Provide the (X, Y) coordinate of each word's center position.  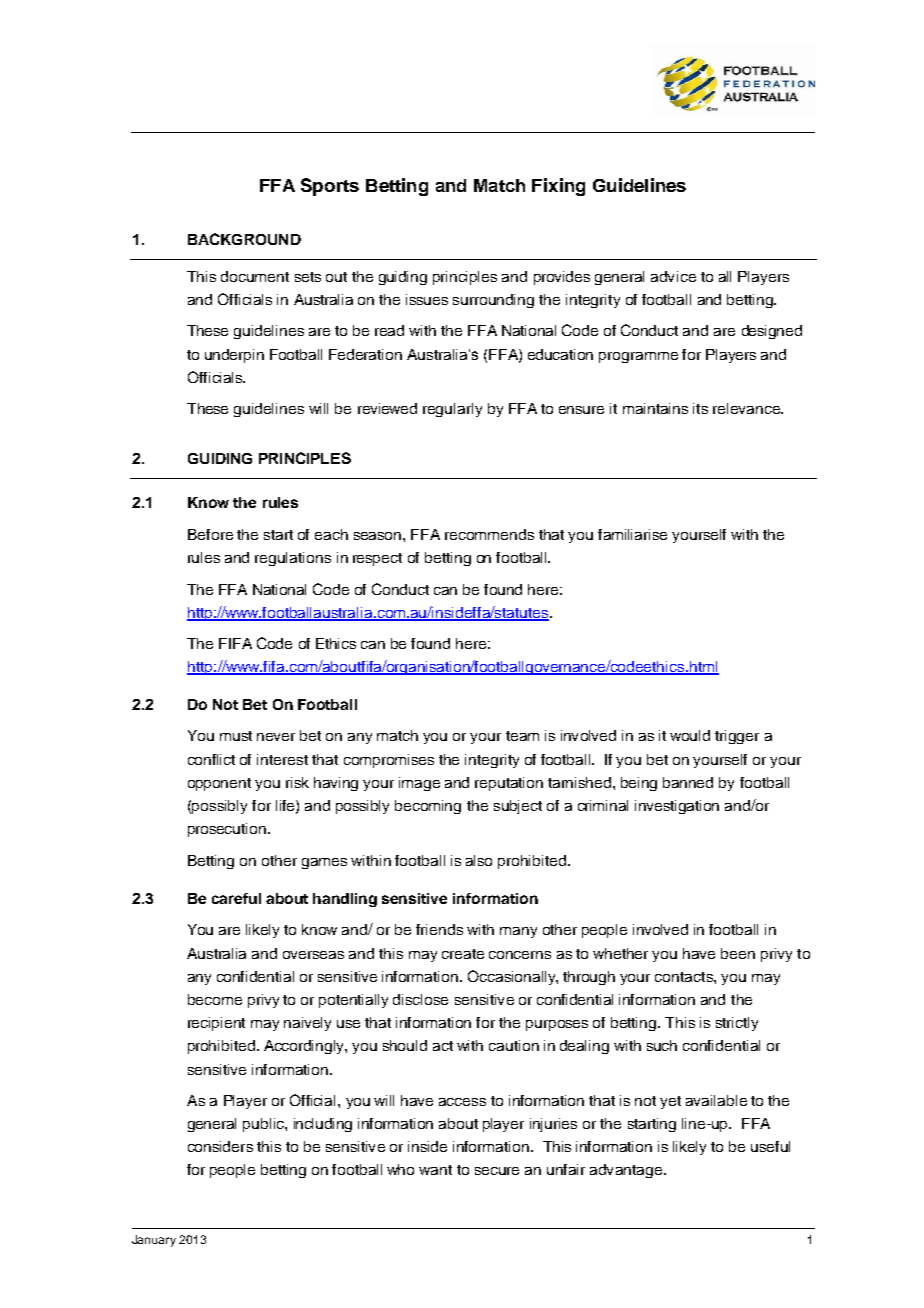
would (690, 735)
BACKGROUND (244, 239)
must (236, 736)
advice (673, 276)
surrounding (493, 301)
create (463, 954)
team (522, 736)
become (215, 999)
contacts (685, 977)
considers (220, 1146)
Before (210, 534)
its (700, 408)
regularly (452, 410)
